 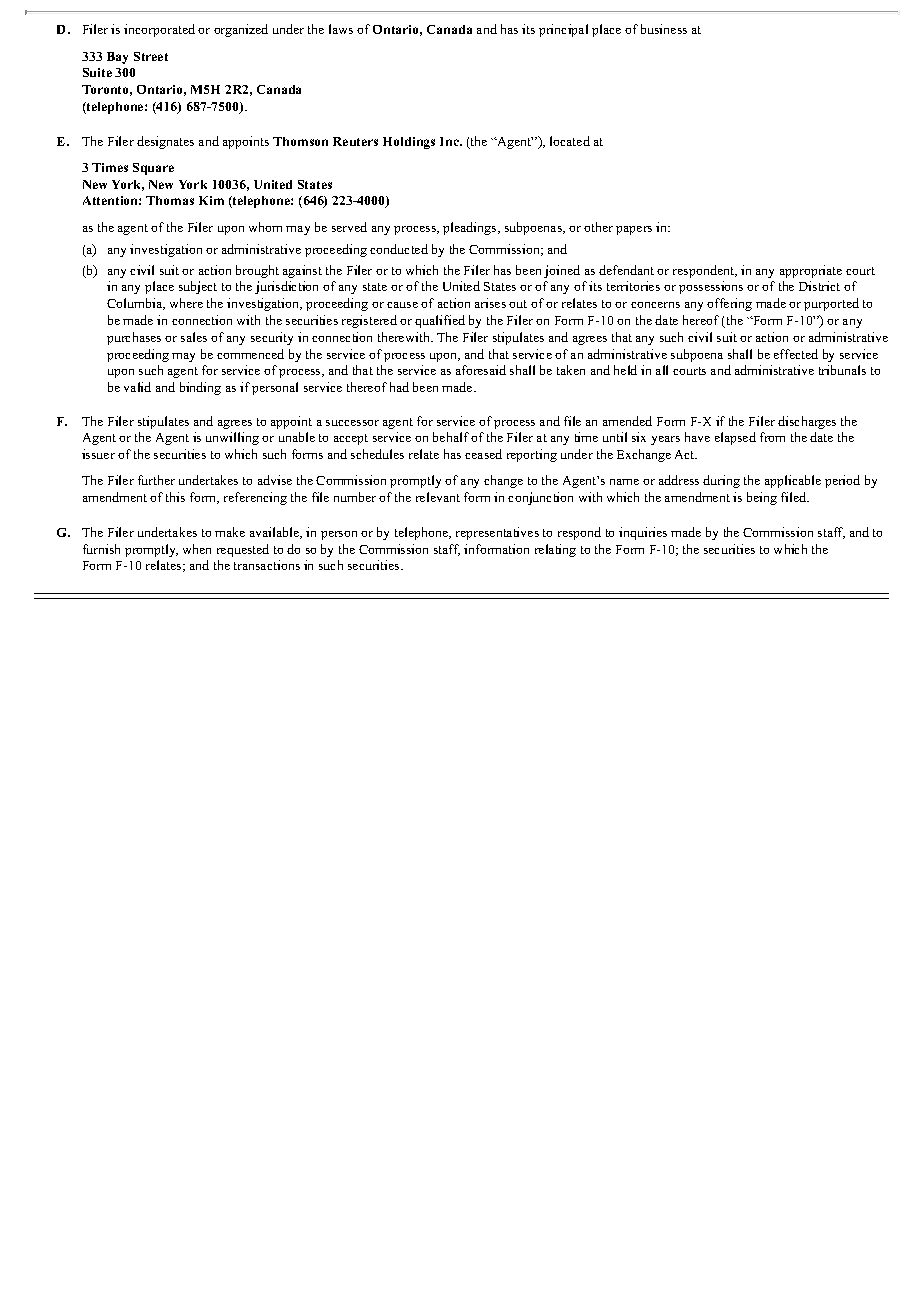 I want to click on when, so click(x=197, y=549).
